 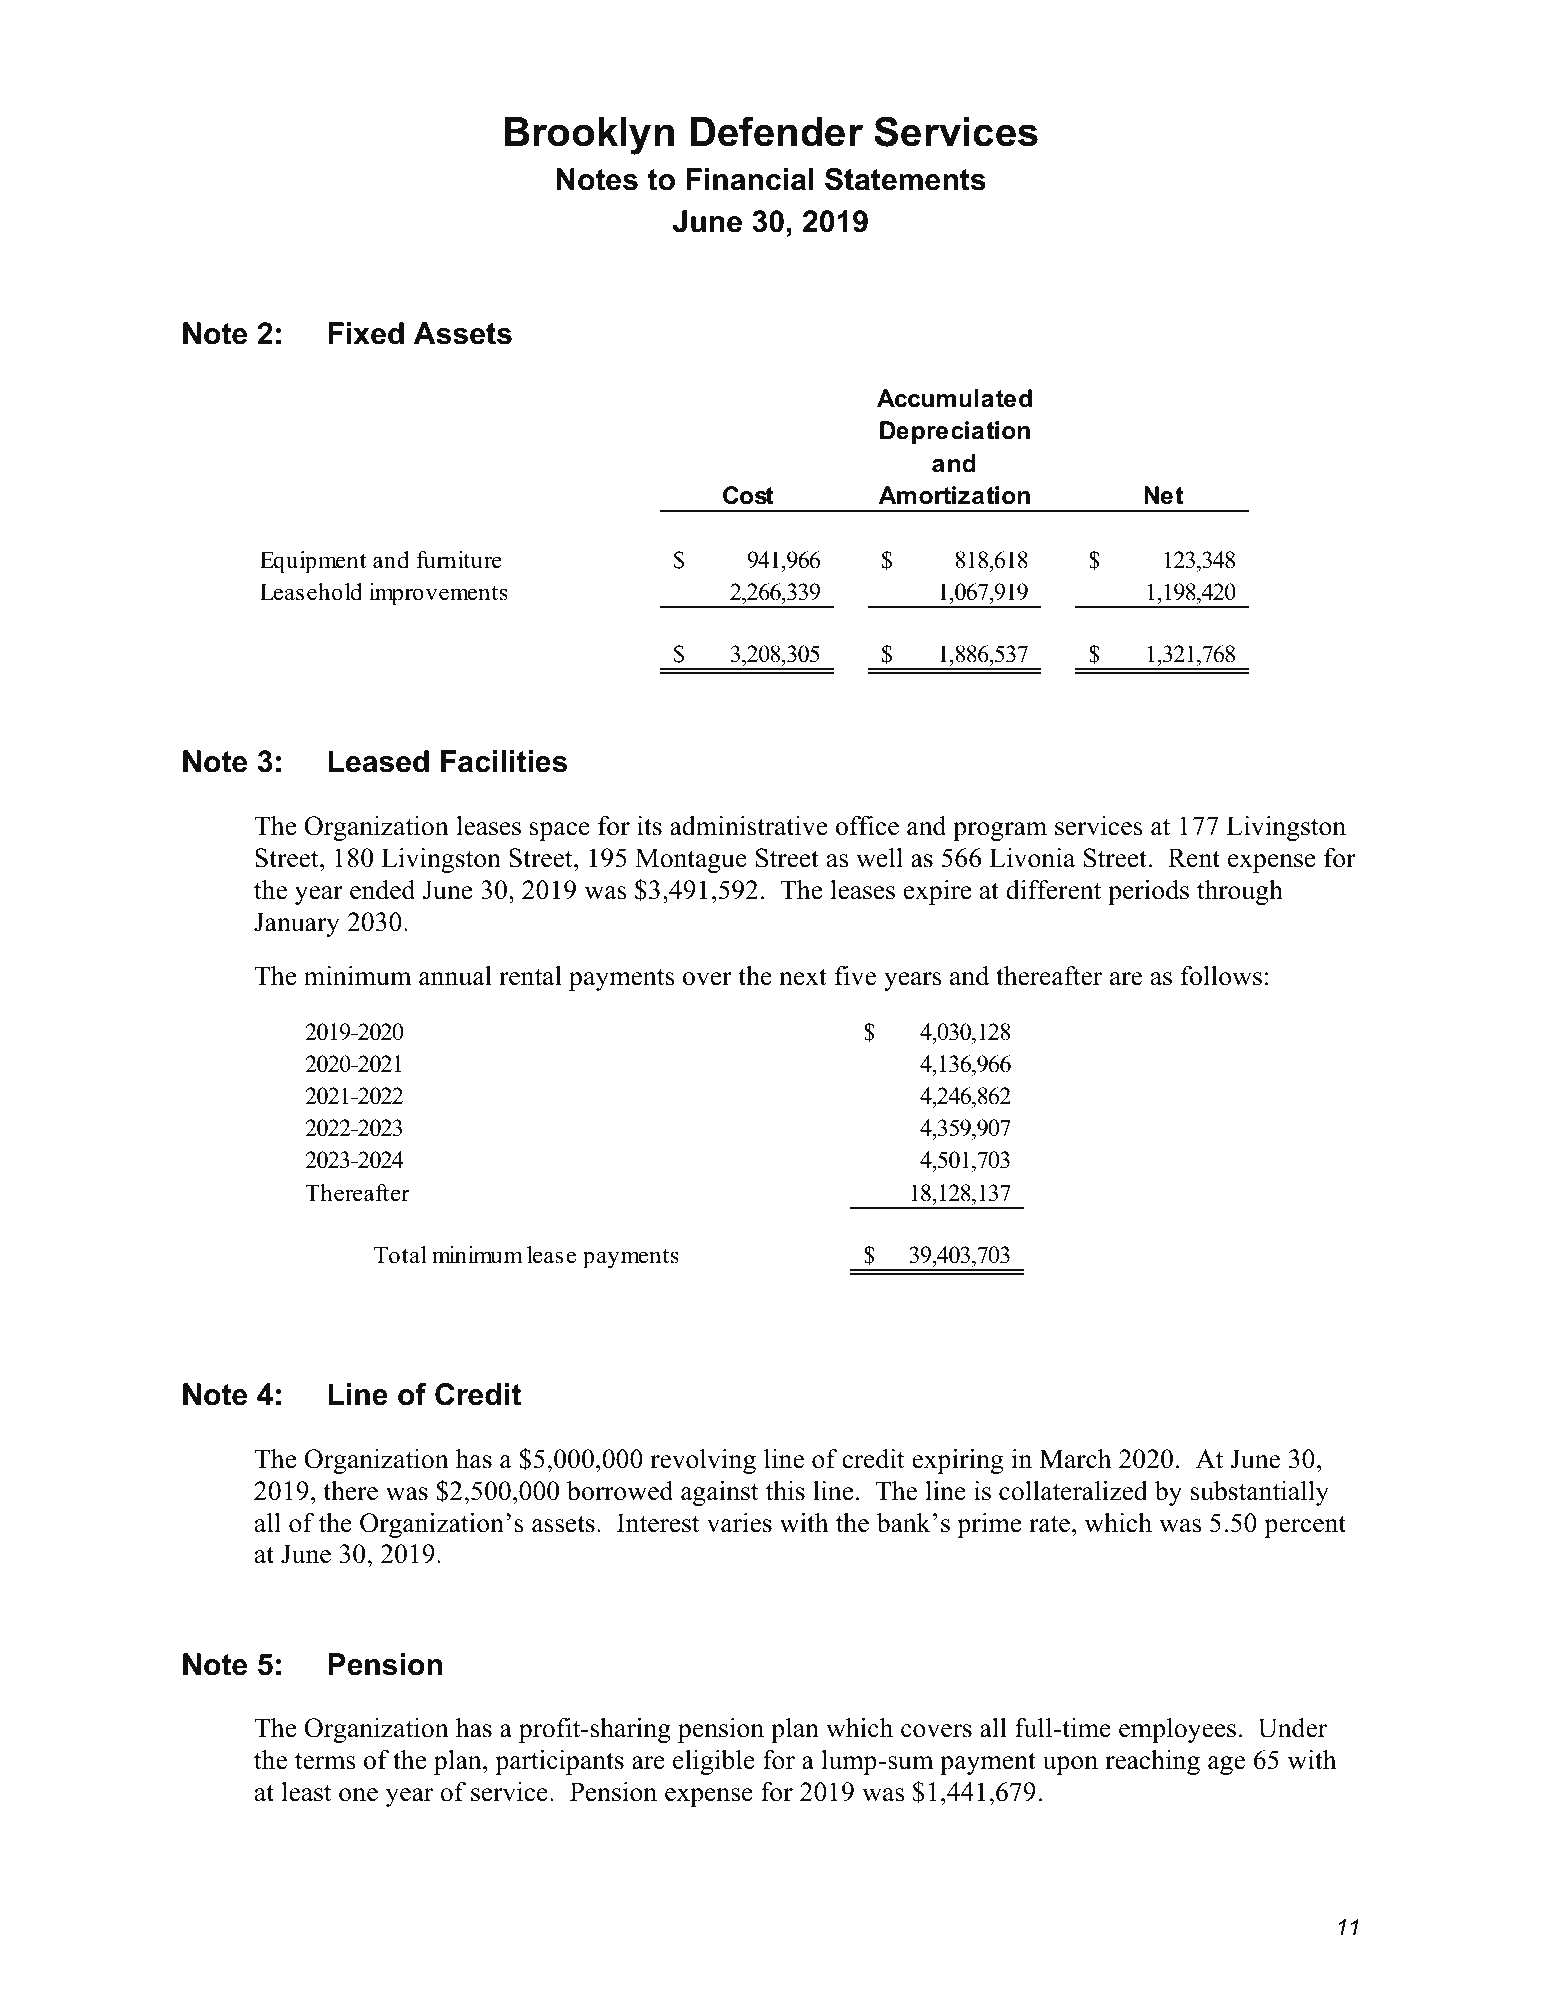 I want to click on one, so click(x=358, y=1795).
